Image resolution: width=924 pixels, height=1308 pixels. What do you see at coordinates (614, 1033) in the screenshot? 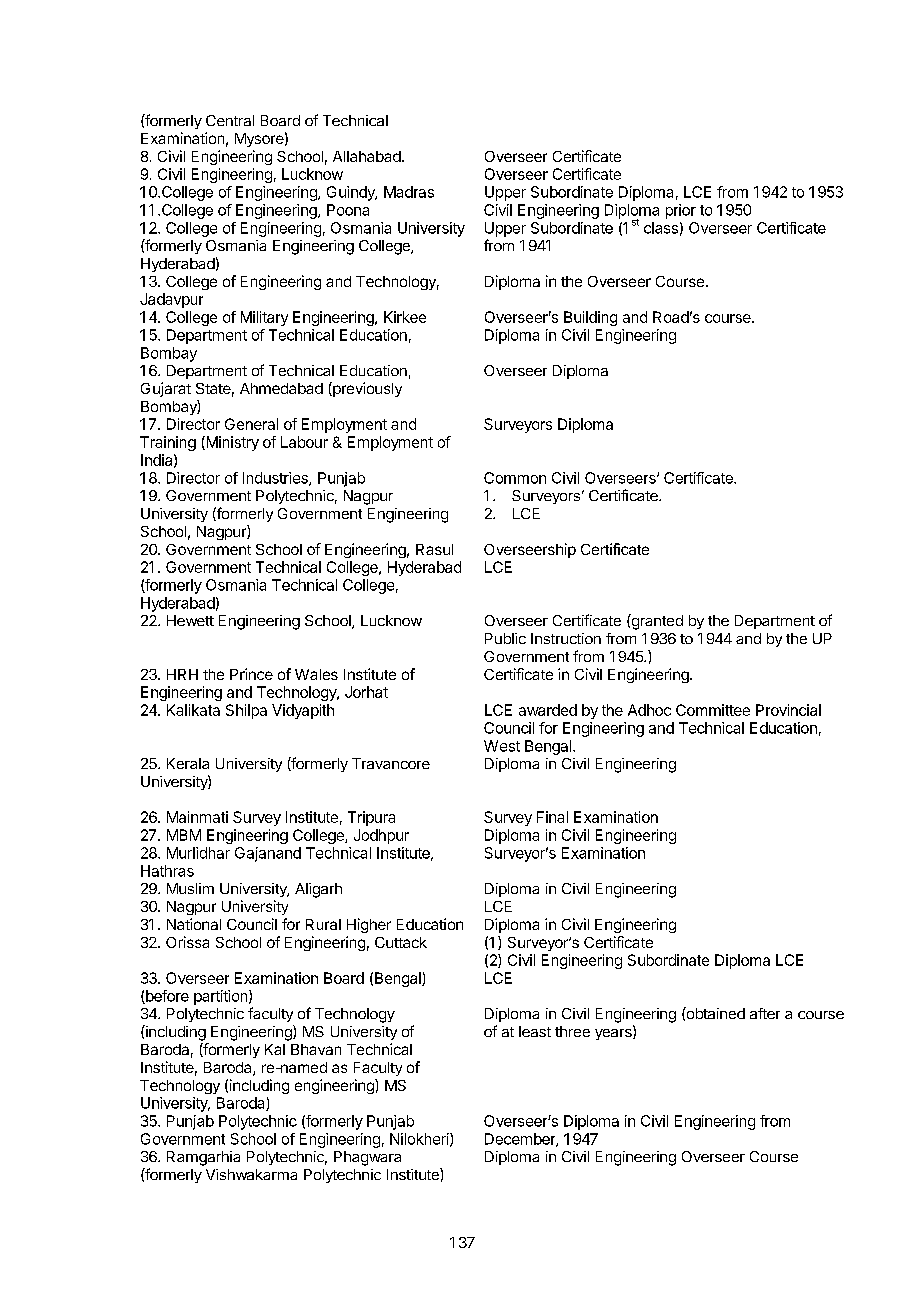
I see `years` at bounding box center [614, 1033].
